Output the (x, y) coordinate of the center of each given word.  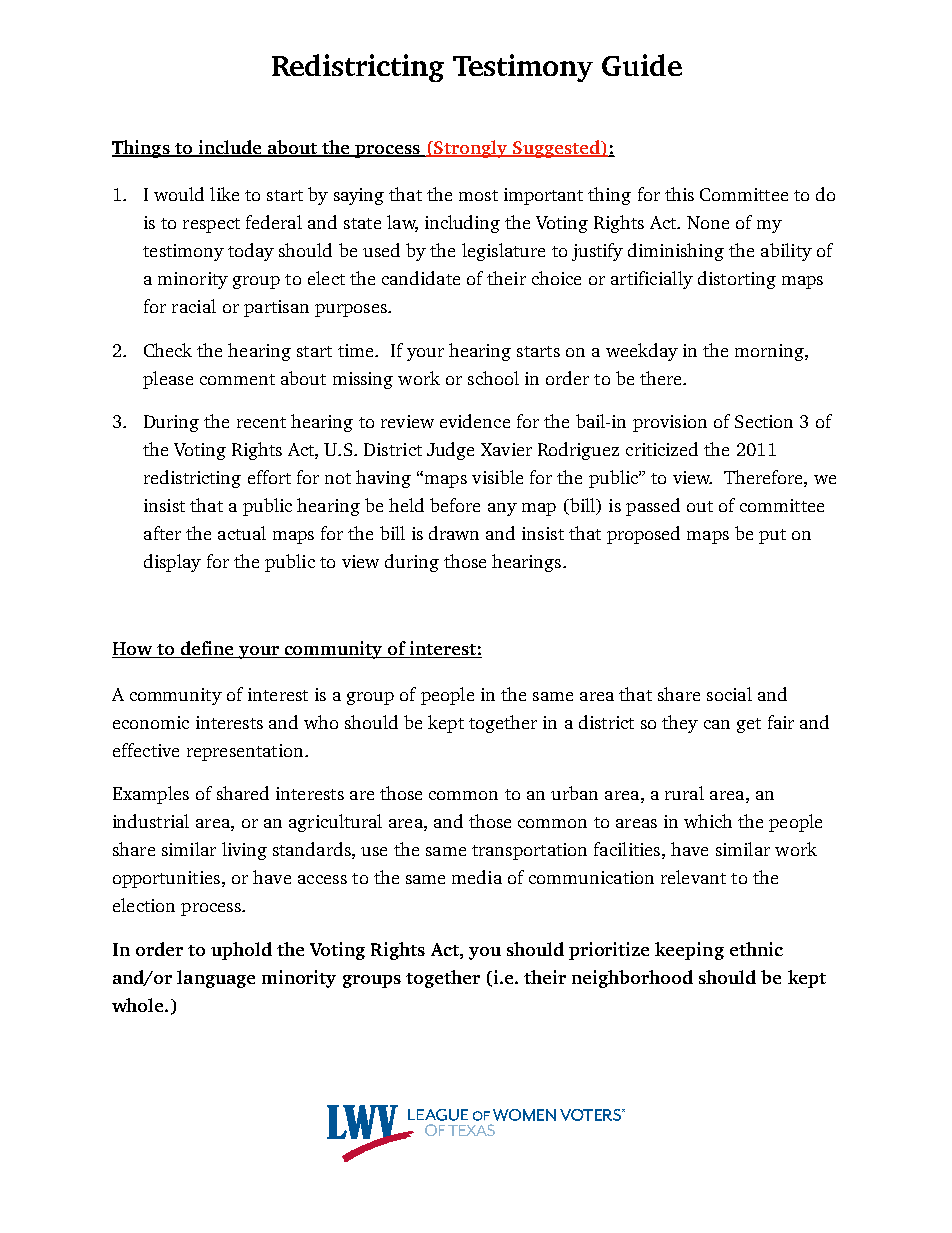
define (207, 649)
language (216, 979)
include (230, 148)
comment (237, 379)
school (493, 378)
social (729, 694)
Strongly (471, 149)
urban (574, 793)
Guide (642, 65)
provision (670, 423)
